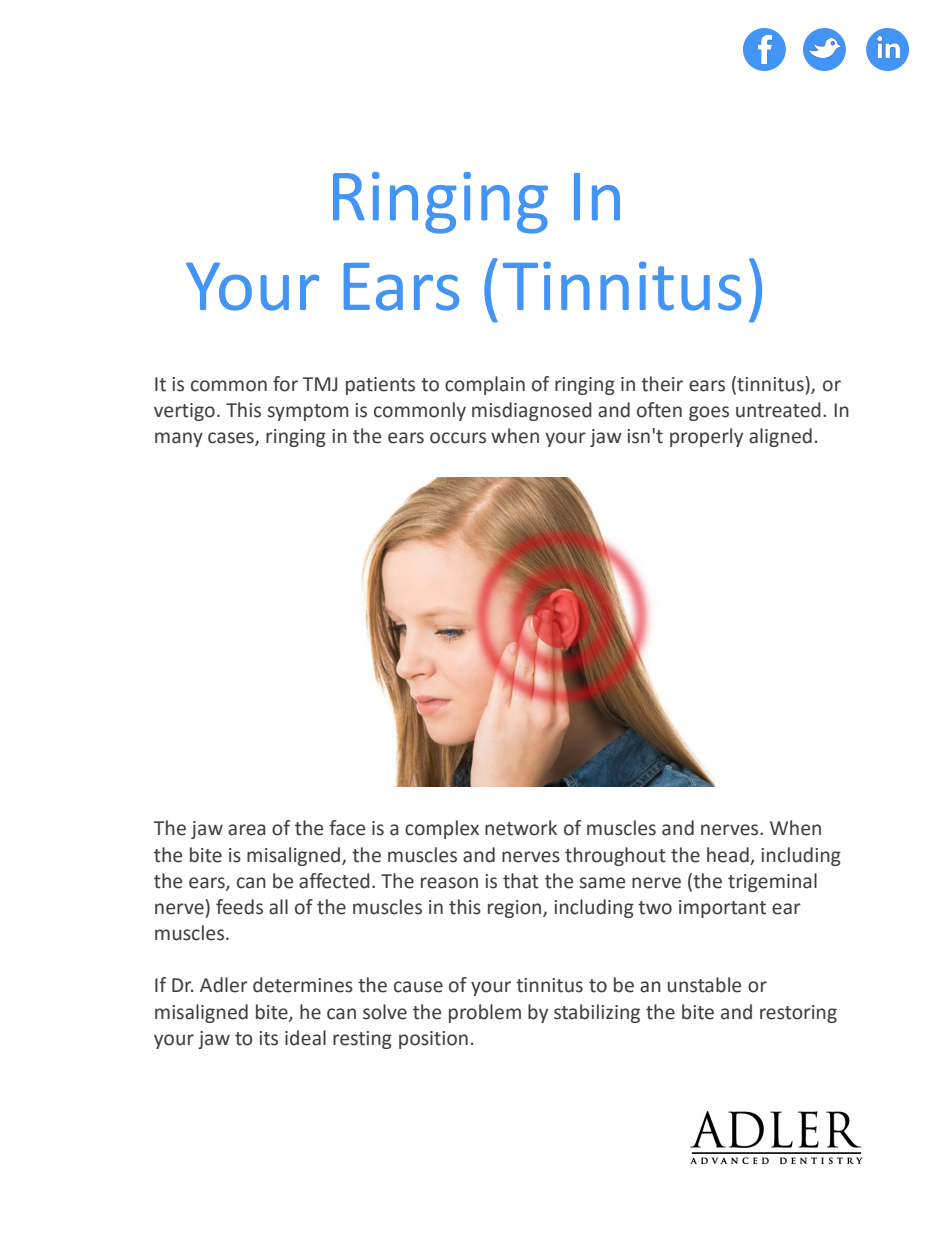  What do you see at coordinates (485, 1013) in the screenshot?
I see `problem` at bounding box center [485, 1013].
